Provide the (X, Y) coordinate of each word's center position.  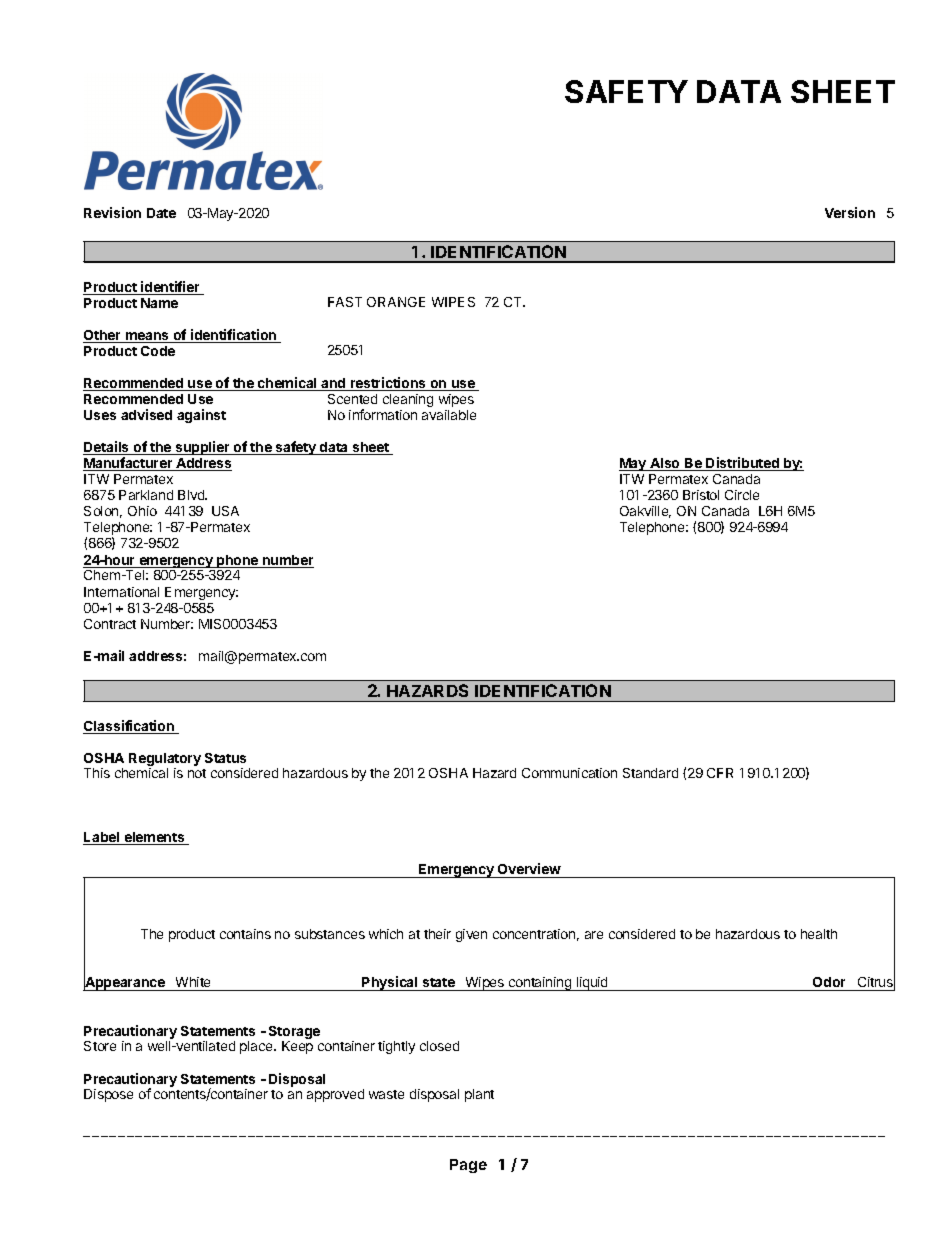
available (449, 415)
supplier (203, 448)
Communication (569, 773)
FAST (345, 302)
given (471, 935)
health (819, 934)
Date (161, 213)
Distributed (743, 464)
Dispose (108, 1095)
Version (850, 212)
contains (245, 934)
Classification (129, 727)
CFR (720, 773)
